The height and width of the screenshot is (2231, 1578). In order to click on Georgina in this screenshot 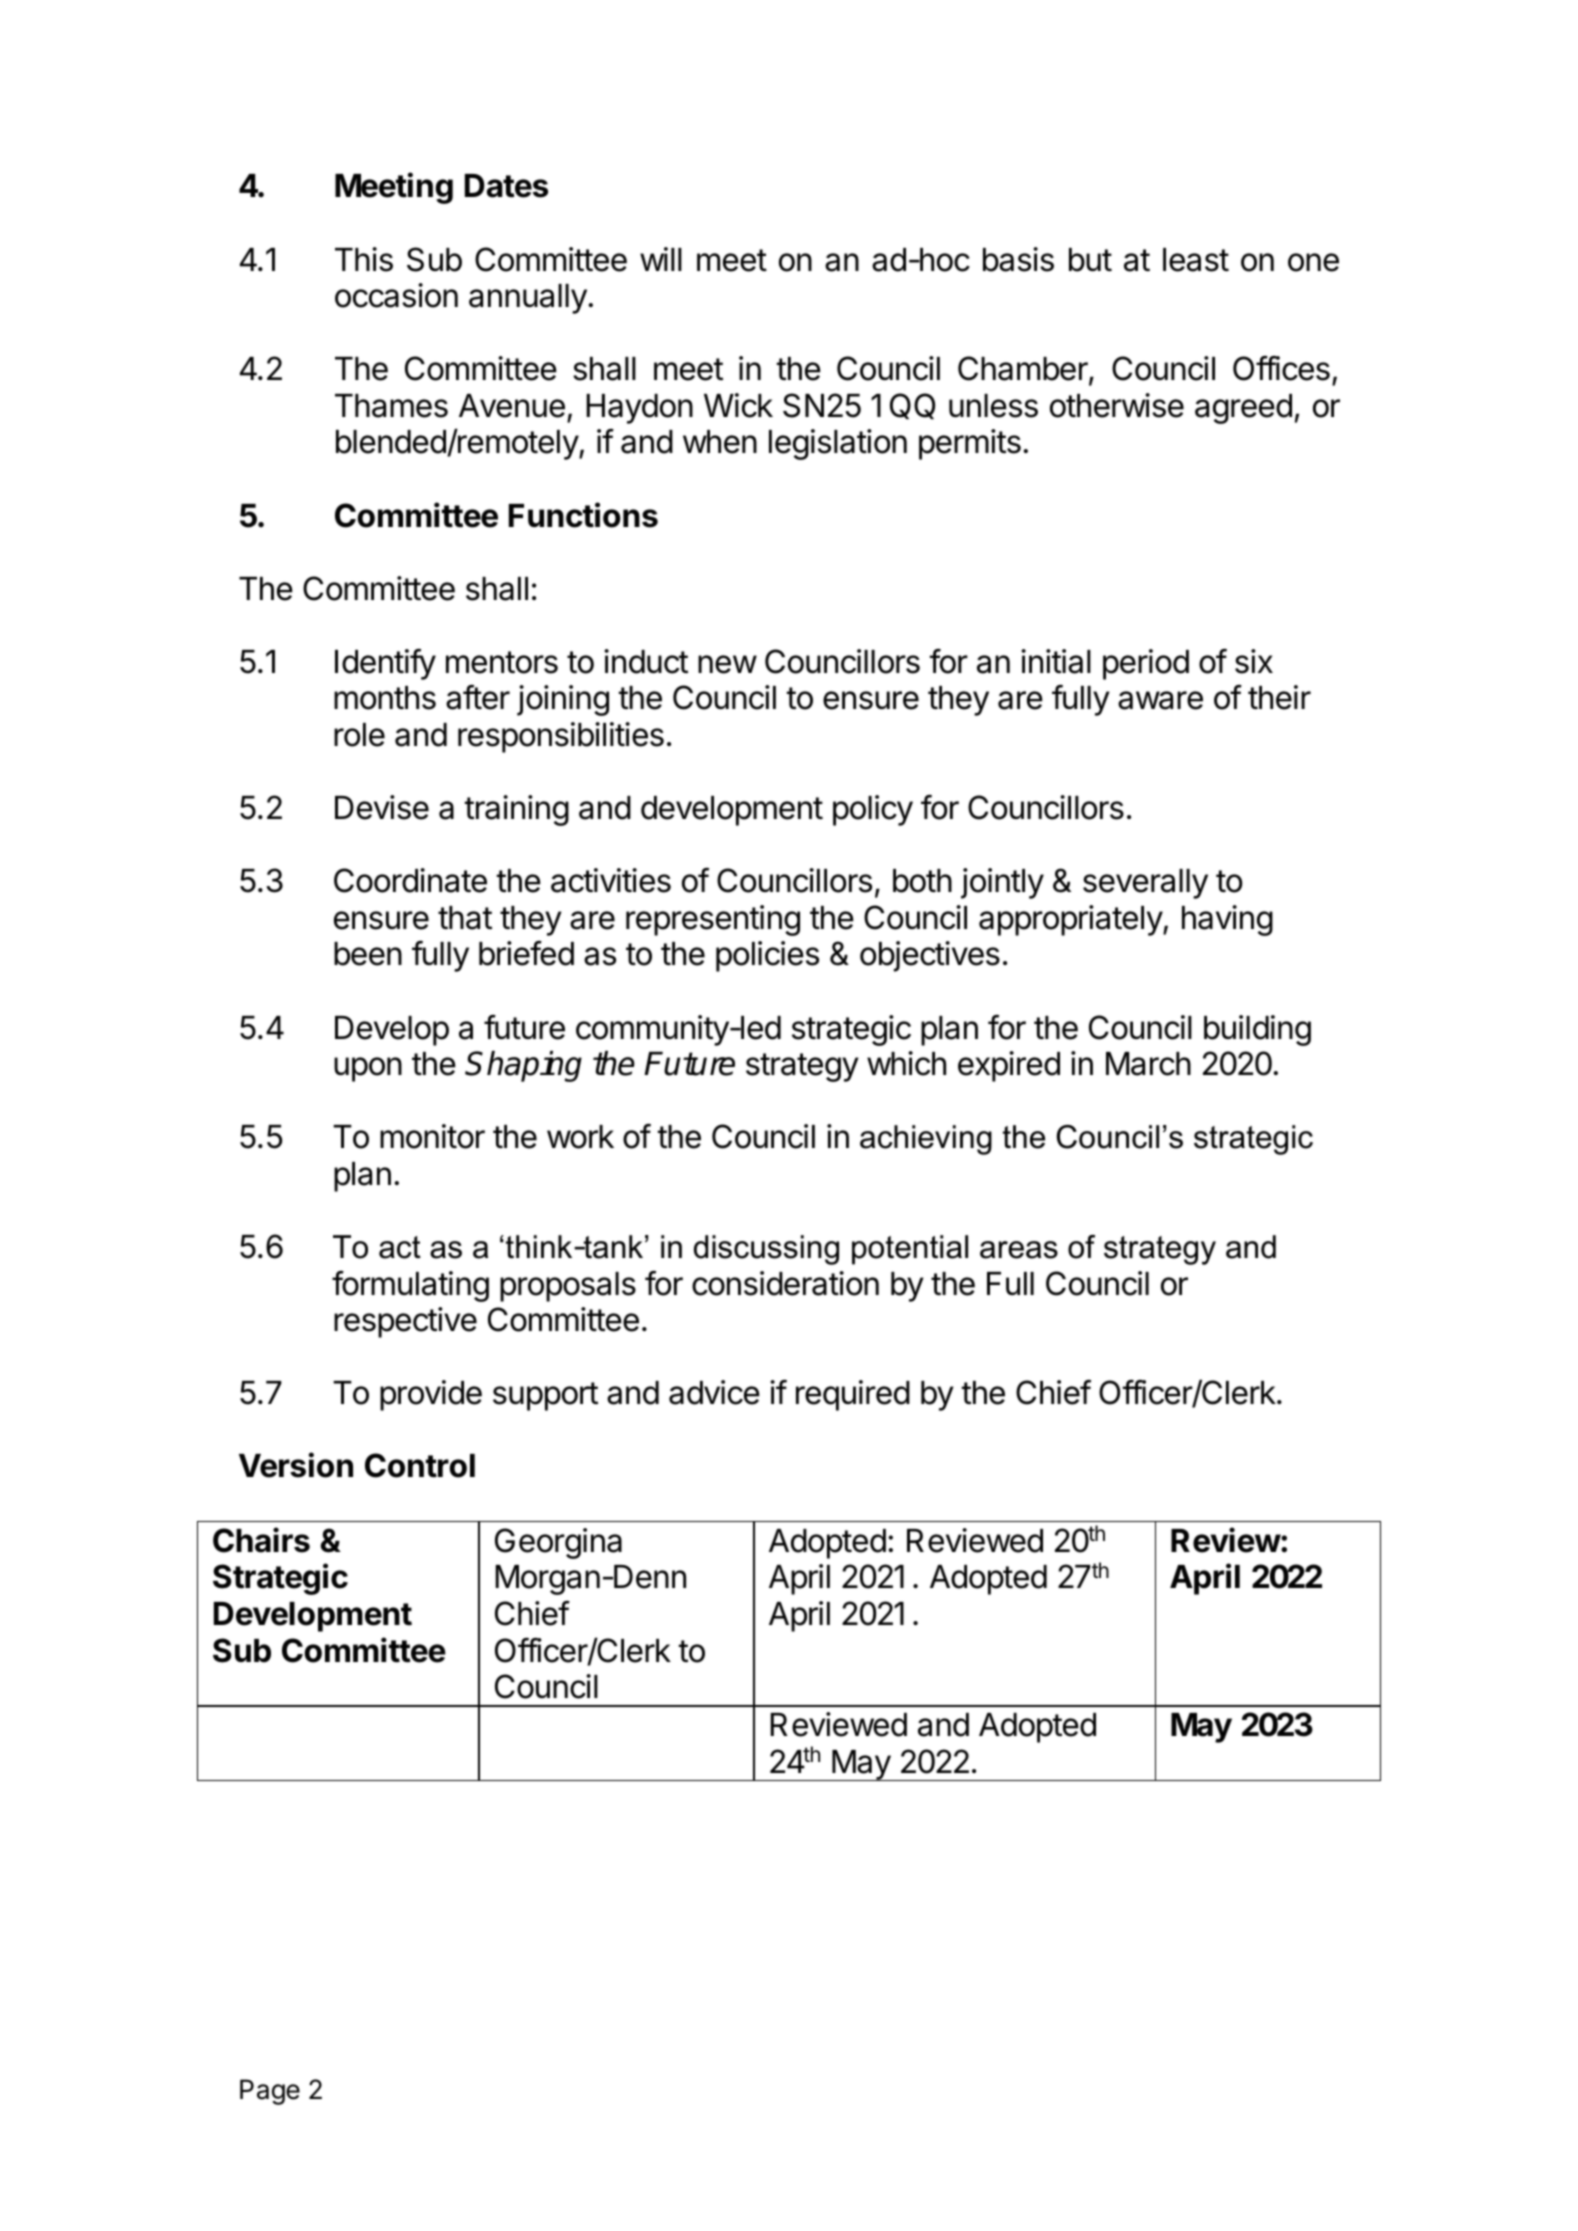, I will do `click(558, 1543)`.
